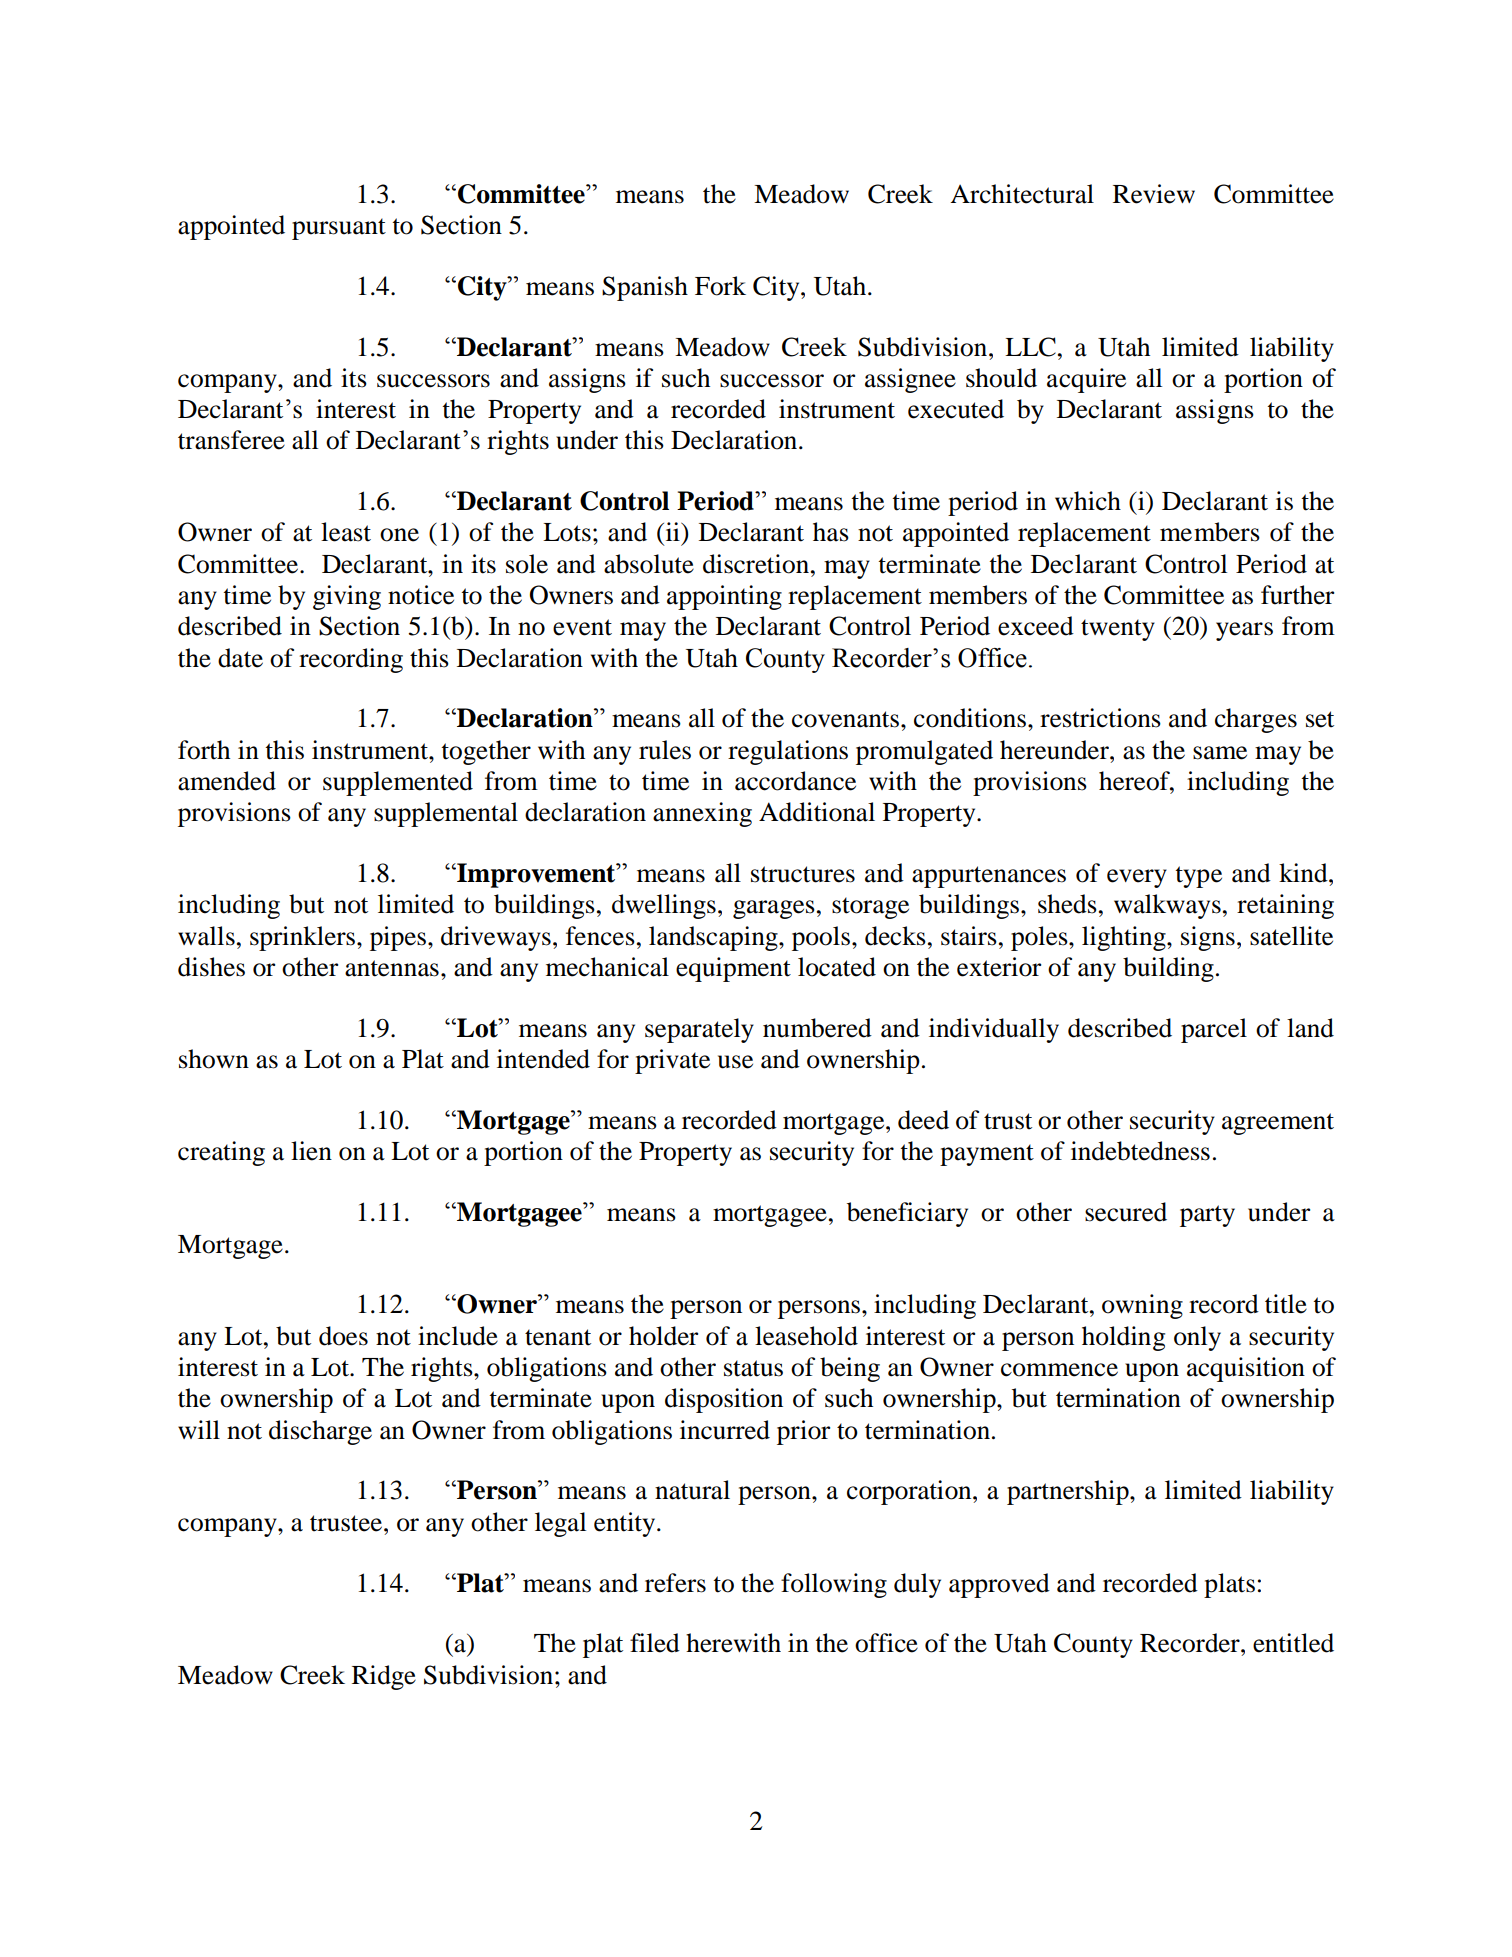  What do you see at coordinates (834, 1585) in the screenshot?
I see `following` at bounding box center [834, 1585].
